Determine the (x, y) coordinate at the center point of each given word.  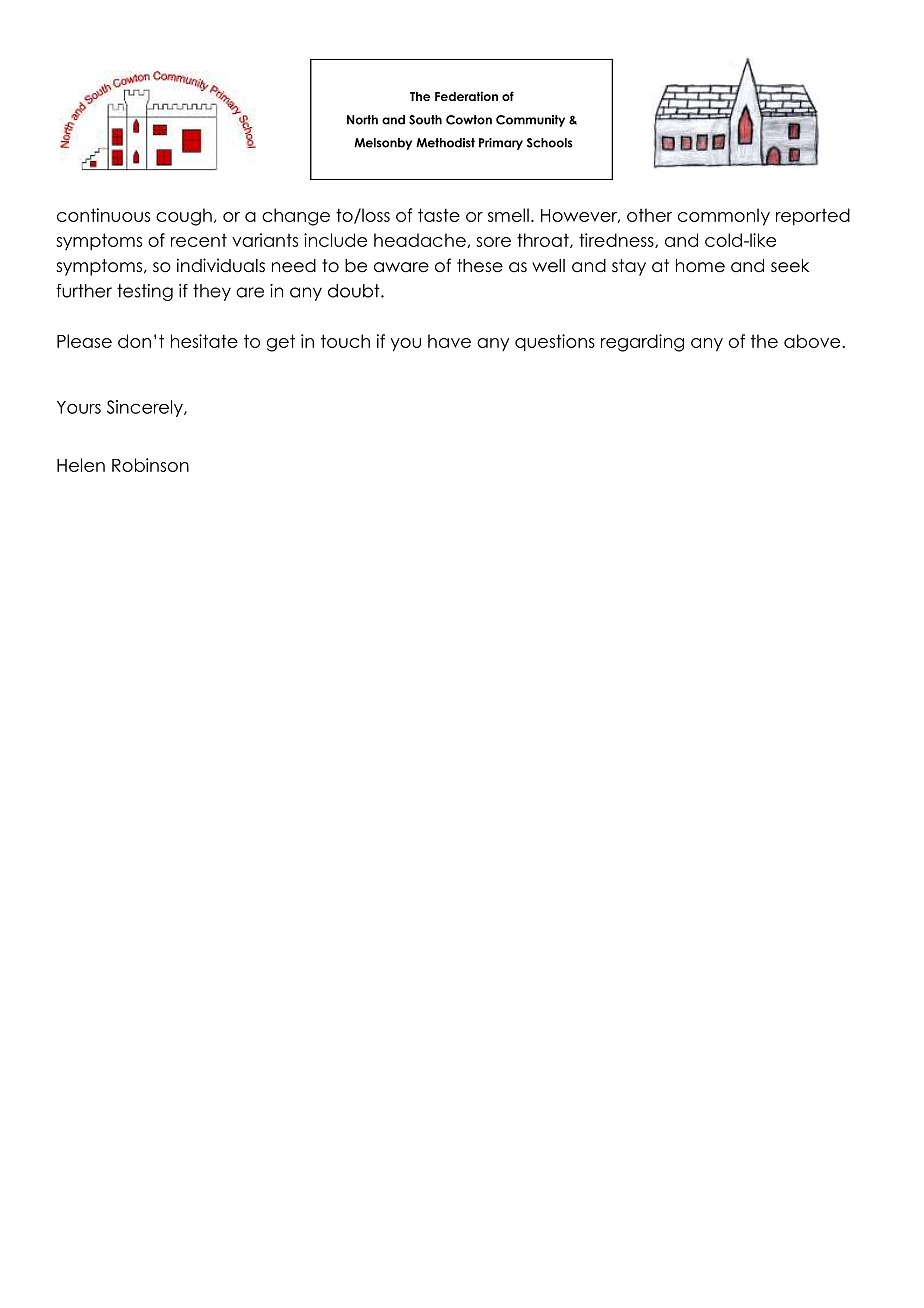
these (480, 266)
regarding (642, 343)
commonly (724, 217)
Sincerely (146, 408)
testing (145, 292)
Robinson (150, 465)
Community (530, 121)
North (362, 120)
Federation (466, 96)
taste (439, 215)
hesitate (204, 341)
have (449, 341)
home (700, 266)
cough (184, 217)
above (813, 341)
